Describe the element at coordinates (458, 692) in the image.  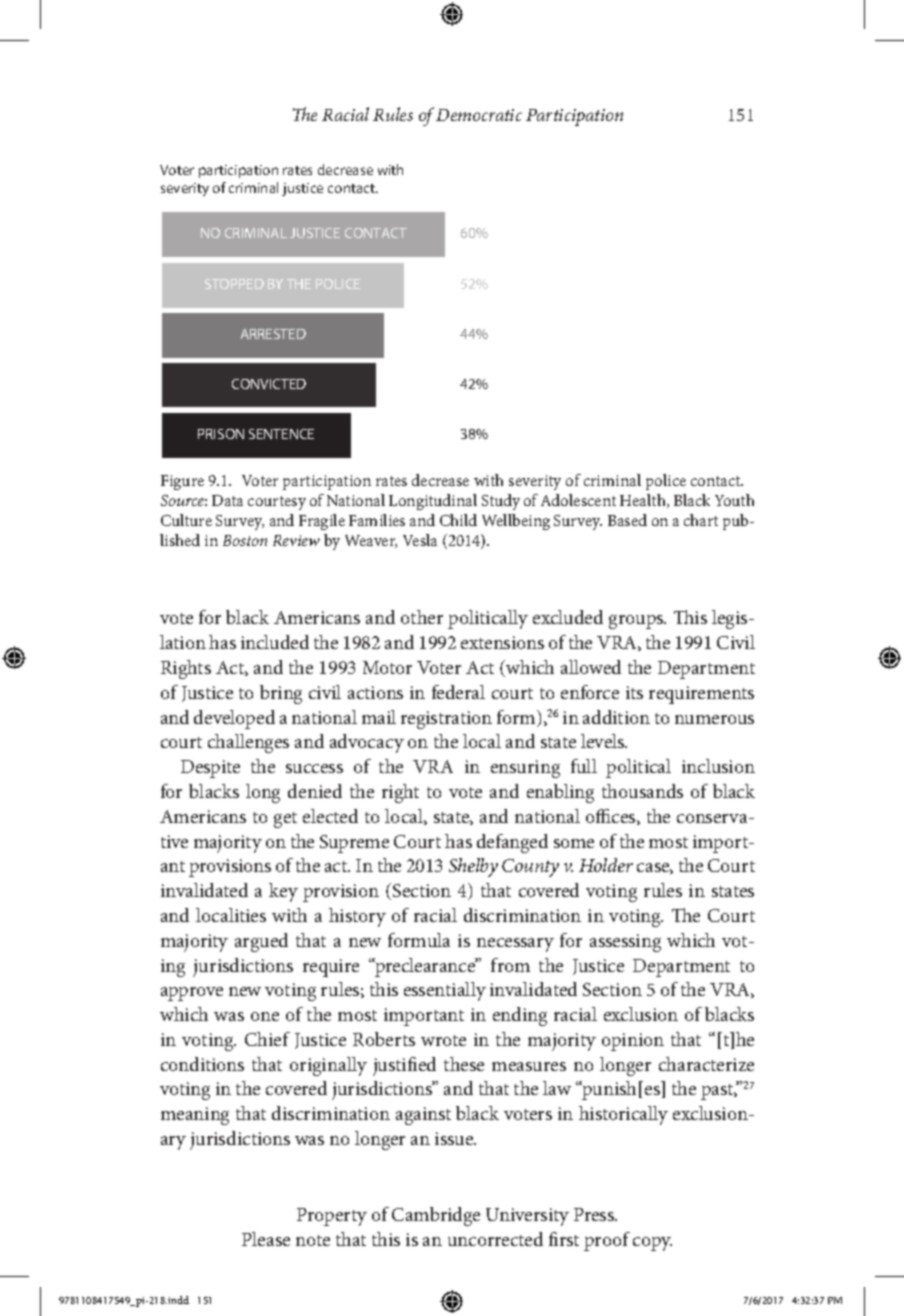
I see `federal` at that location.
